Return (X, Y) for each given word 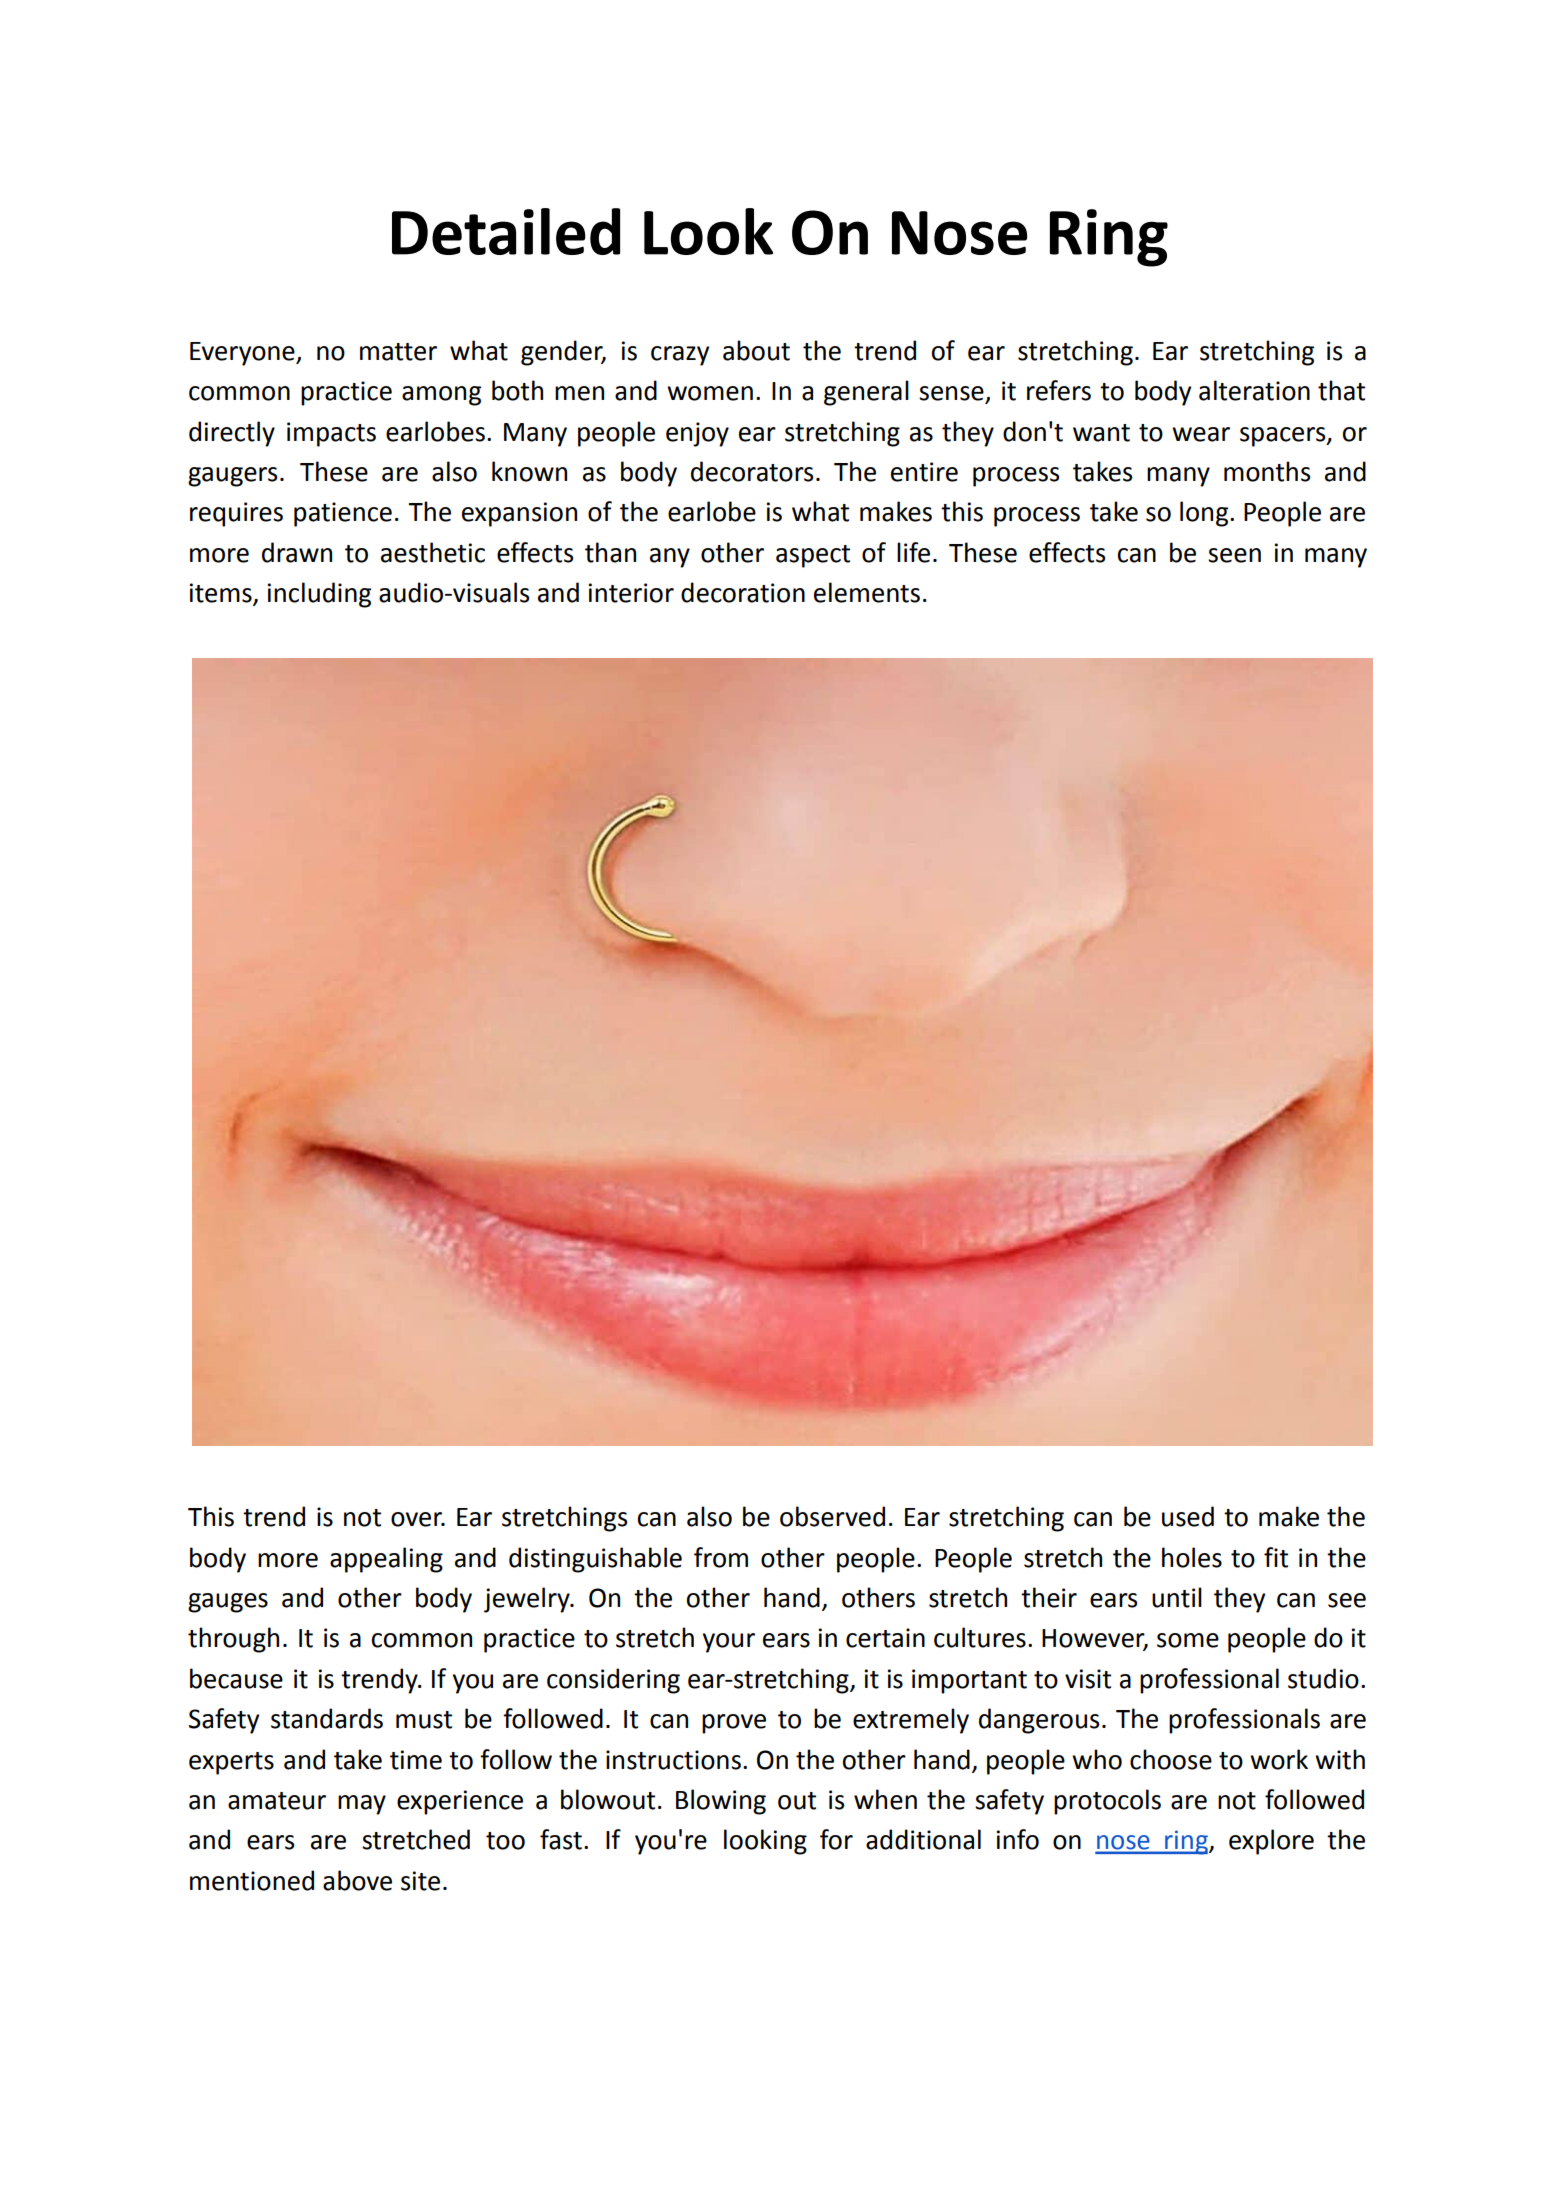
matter (398, 352)
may (362, 1805)
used (1188, 1516)
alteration (1254, 390)
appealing (386, 1560)
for (836, 1839)
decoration (743, 592)
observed (832, 1516)
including (319, 595)
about (756, 350)
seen (1234, 555)
